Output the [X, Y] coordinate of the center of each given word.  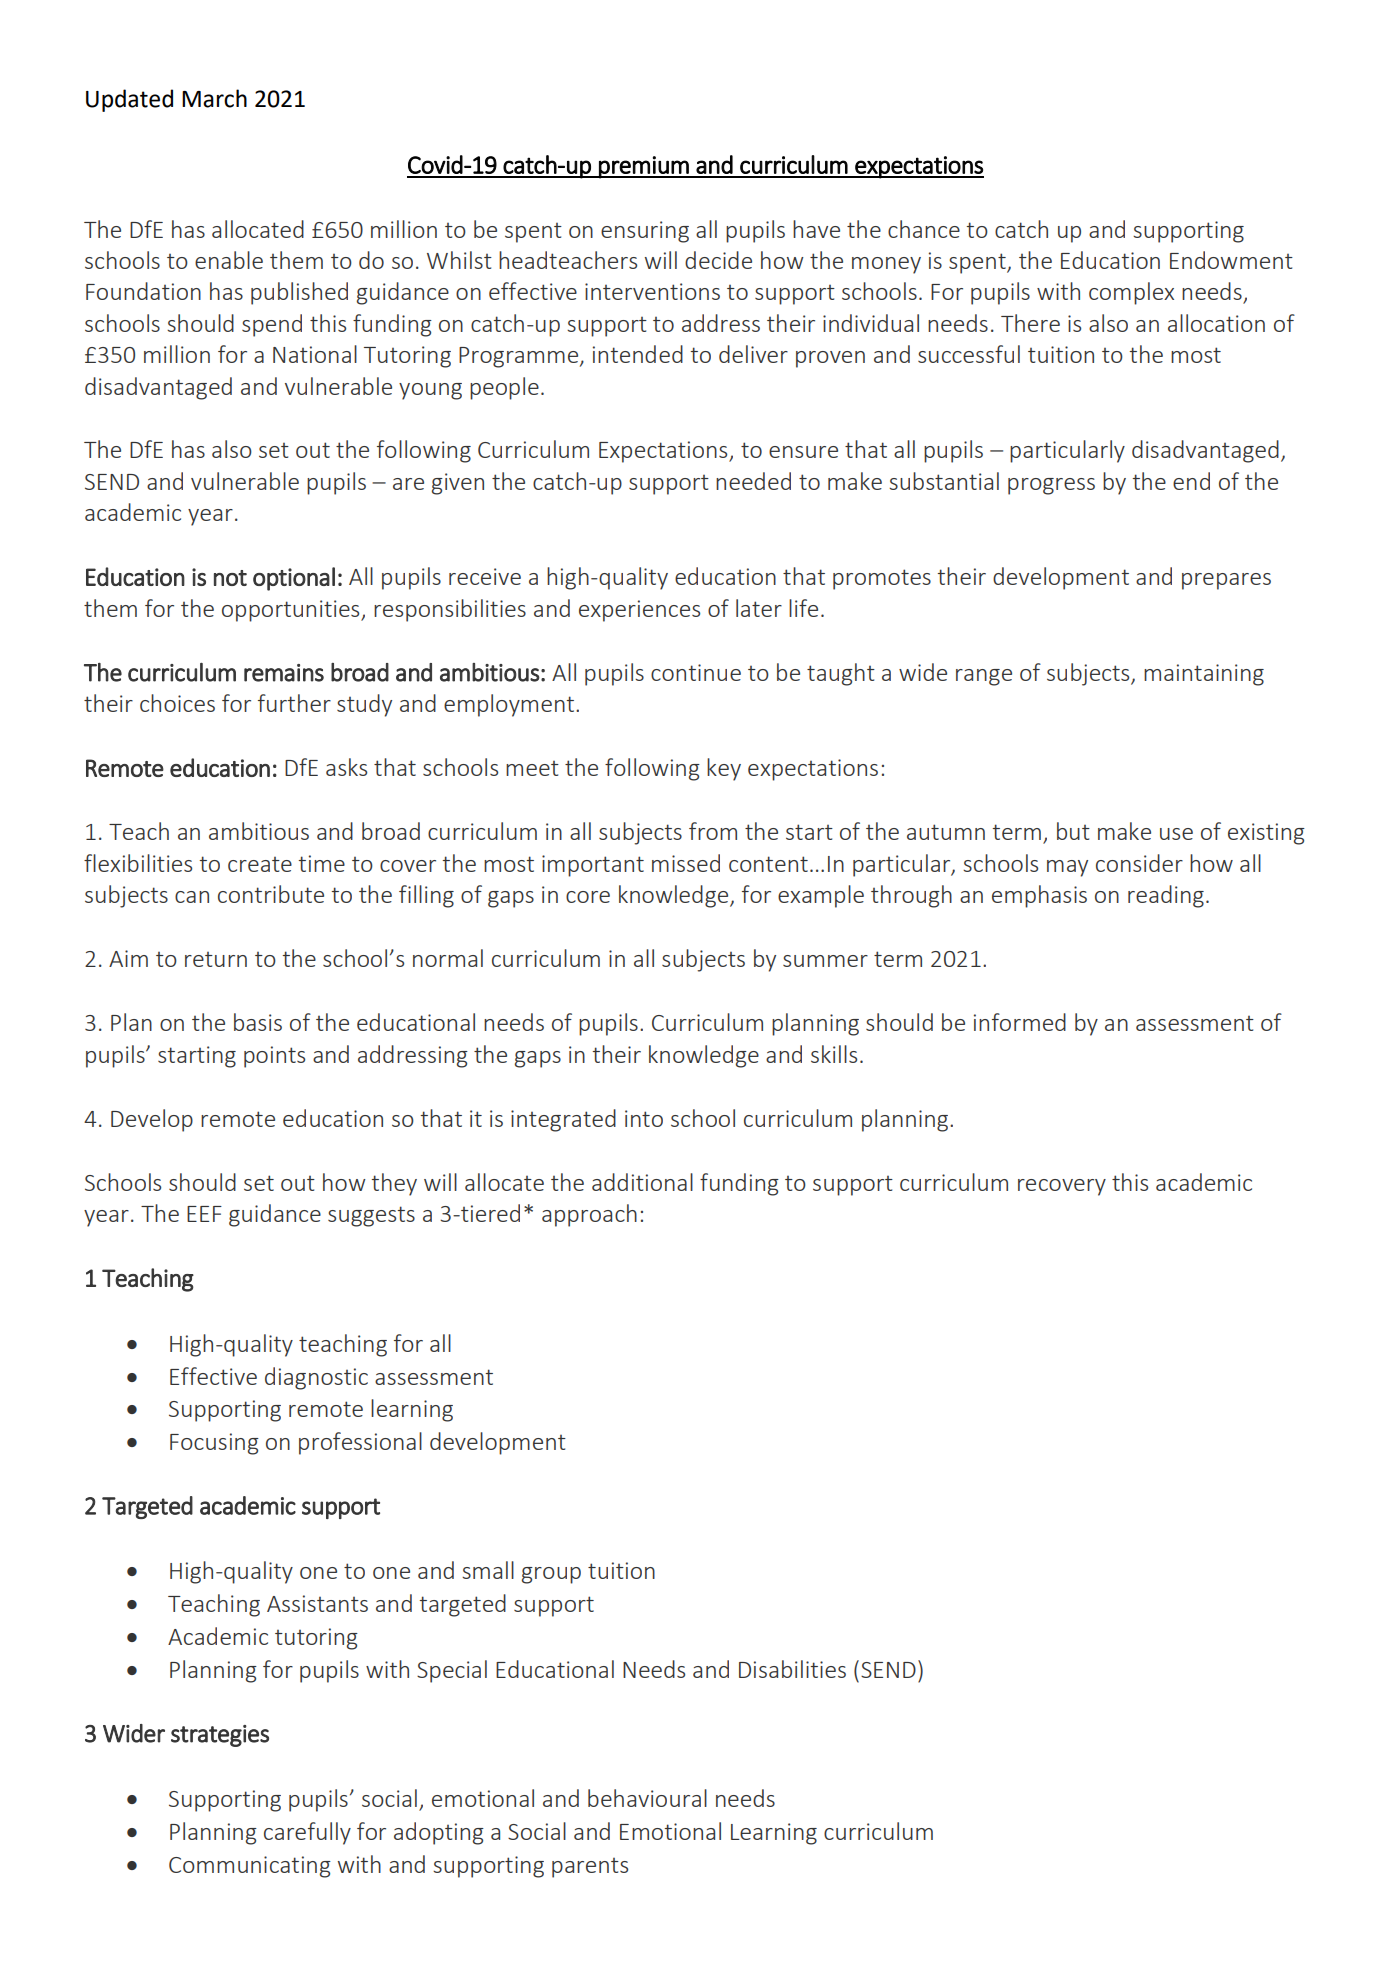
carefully [307, 1833]
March [214, 98]
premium [644, 167]
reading [1166, 896]
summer [825, 961]
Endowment [1231, 260]
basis [258, 1022]
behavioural [647, 1798]
